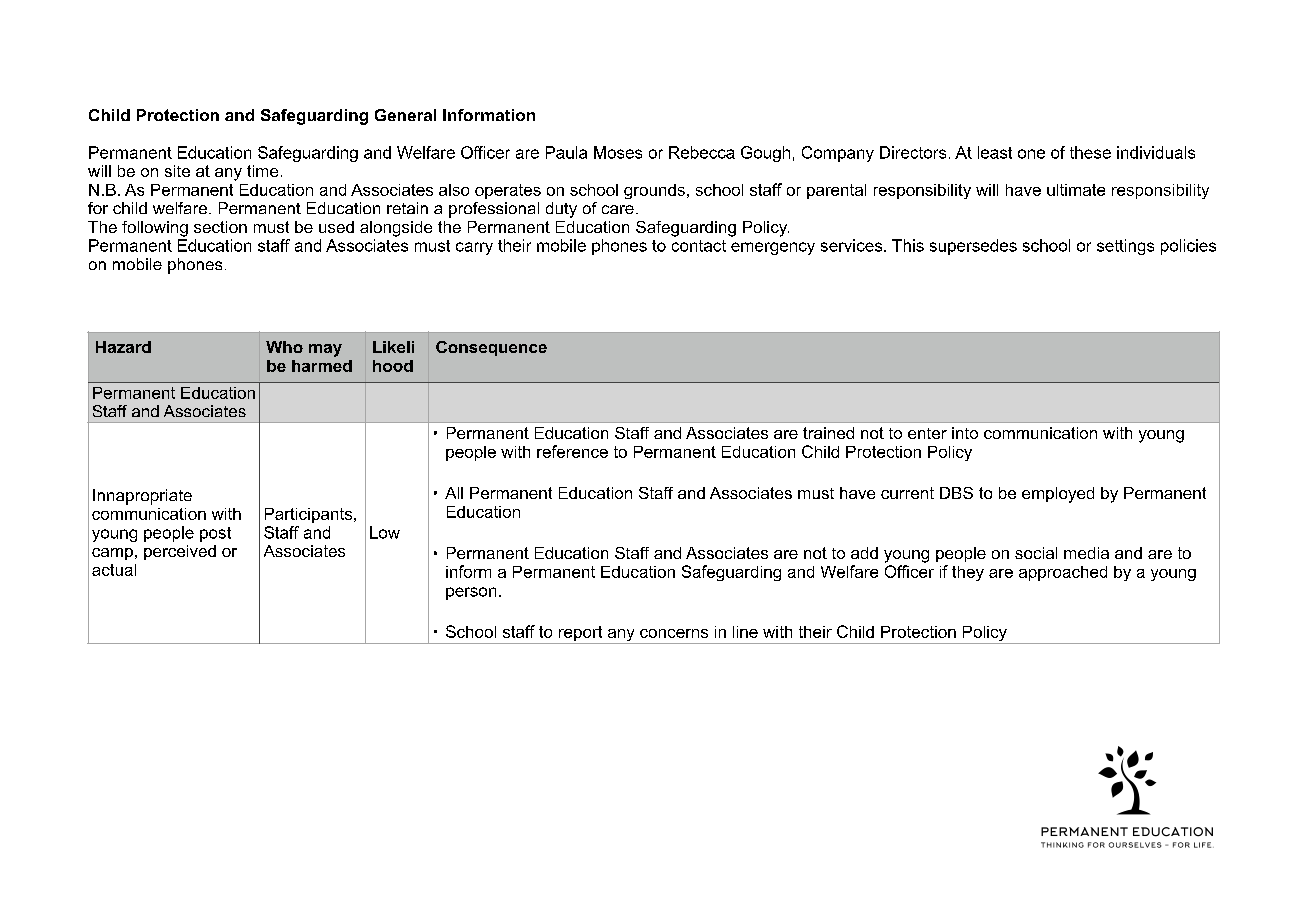 This screenshot has width=1308, height=924. I want to click on section, so click(220, 227).
